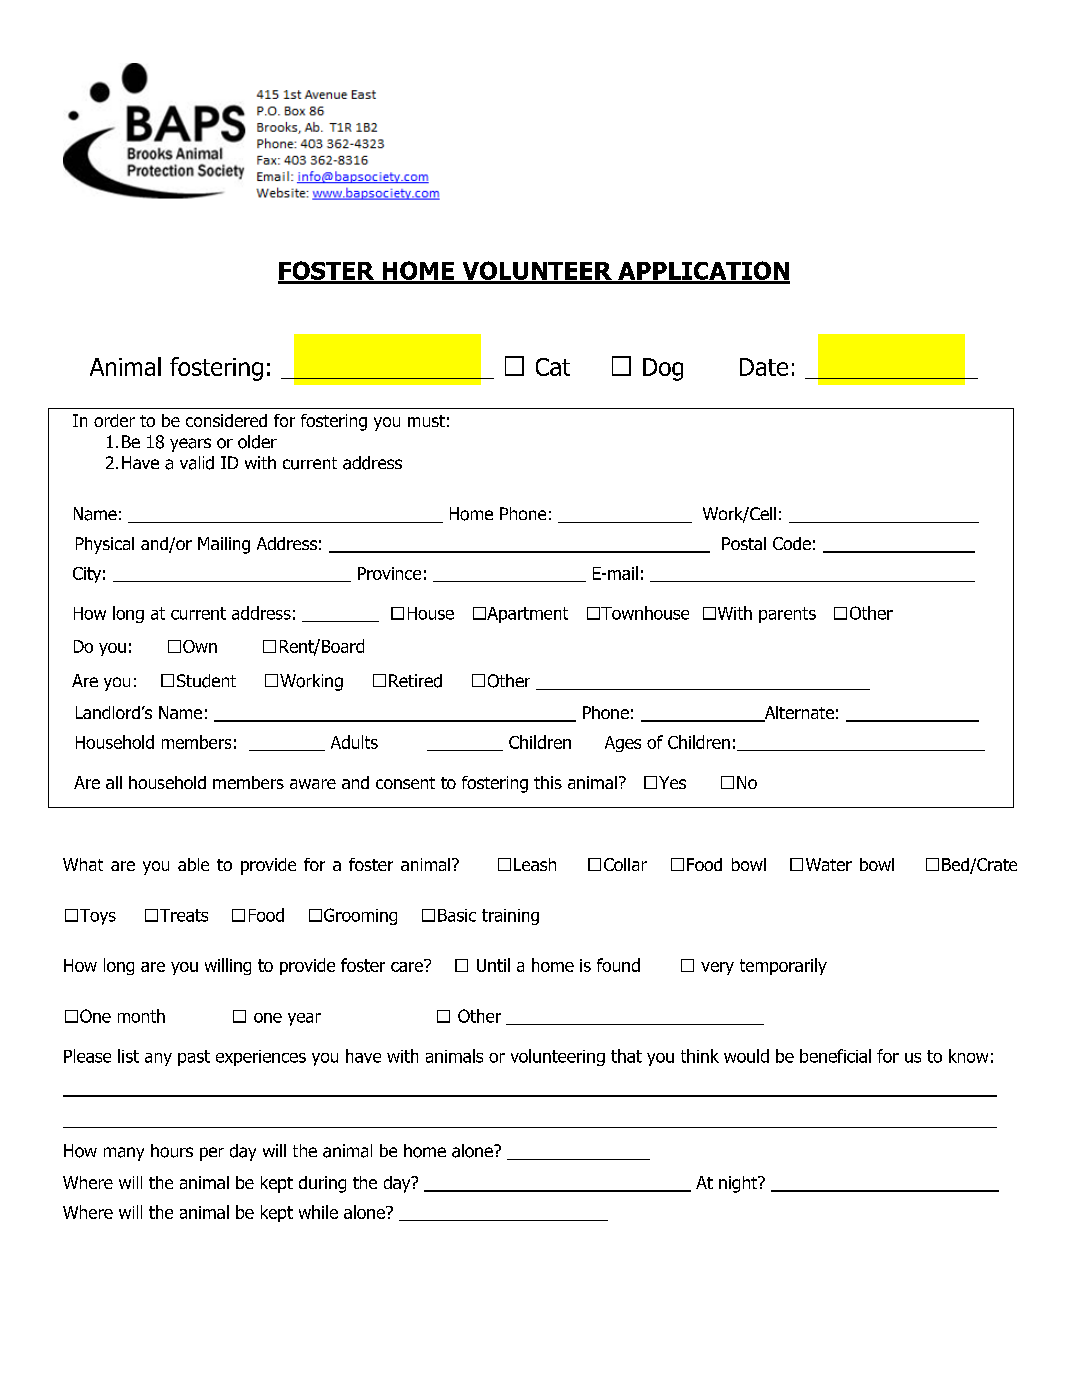 The height and width of the document is (1381, 1068). I want to click on must, so click(426, 421).
